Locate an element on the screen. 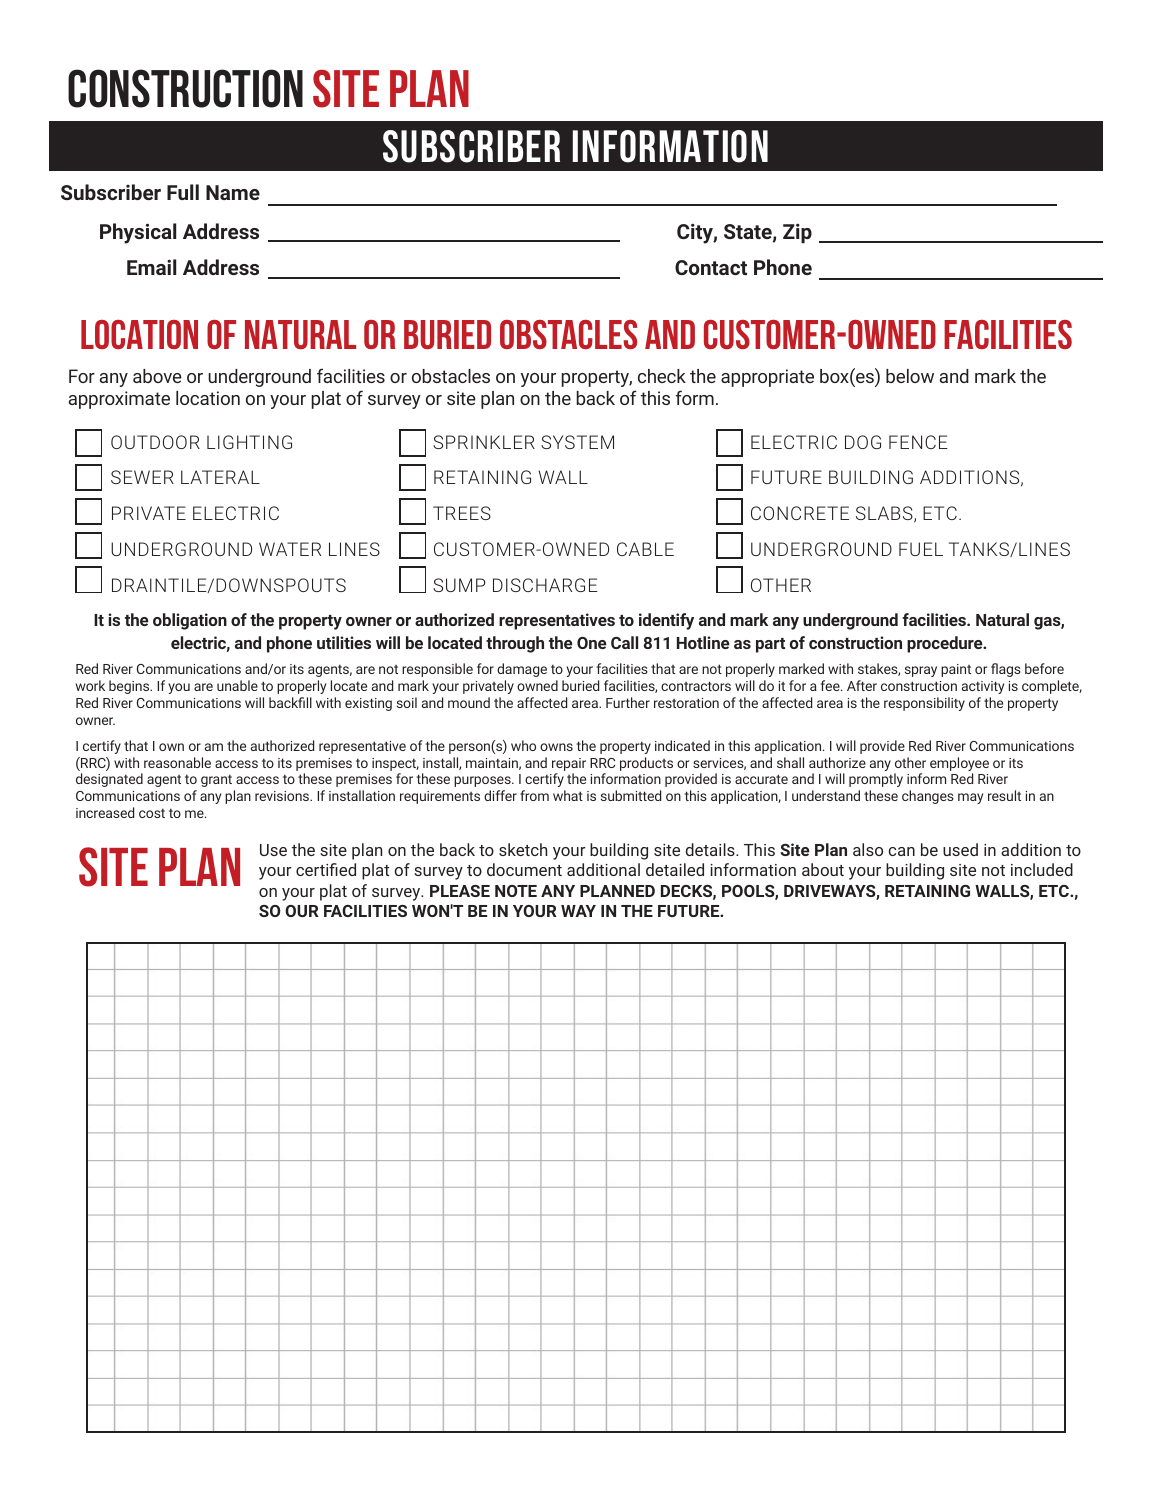 The height and width of the screenshot is (1491, 1152). Zip is located at coordinates (797, 233).
